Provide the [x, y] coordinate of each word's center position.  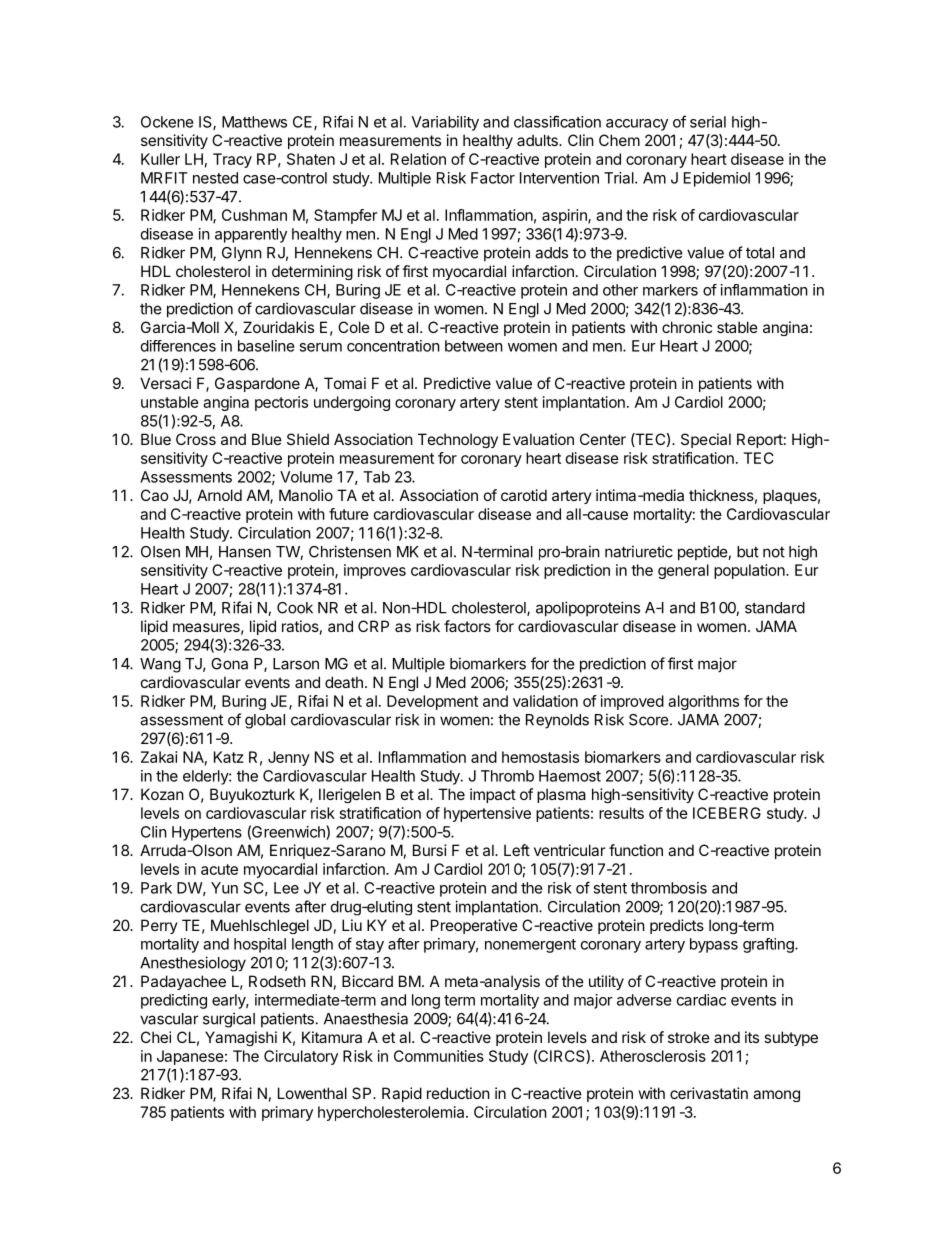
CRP [373, 626]
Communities [439, 1056]
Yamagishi [241, 1038]
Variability [445, 123]
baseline [266, 346]
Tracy [232, 160]
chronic [687, 327]
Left [517, 850]
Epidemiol [717, 179]
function [636, 850]
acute [219, 869]
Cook [295, 608]
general [683, 571]
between [474, 346]
